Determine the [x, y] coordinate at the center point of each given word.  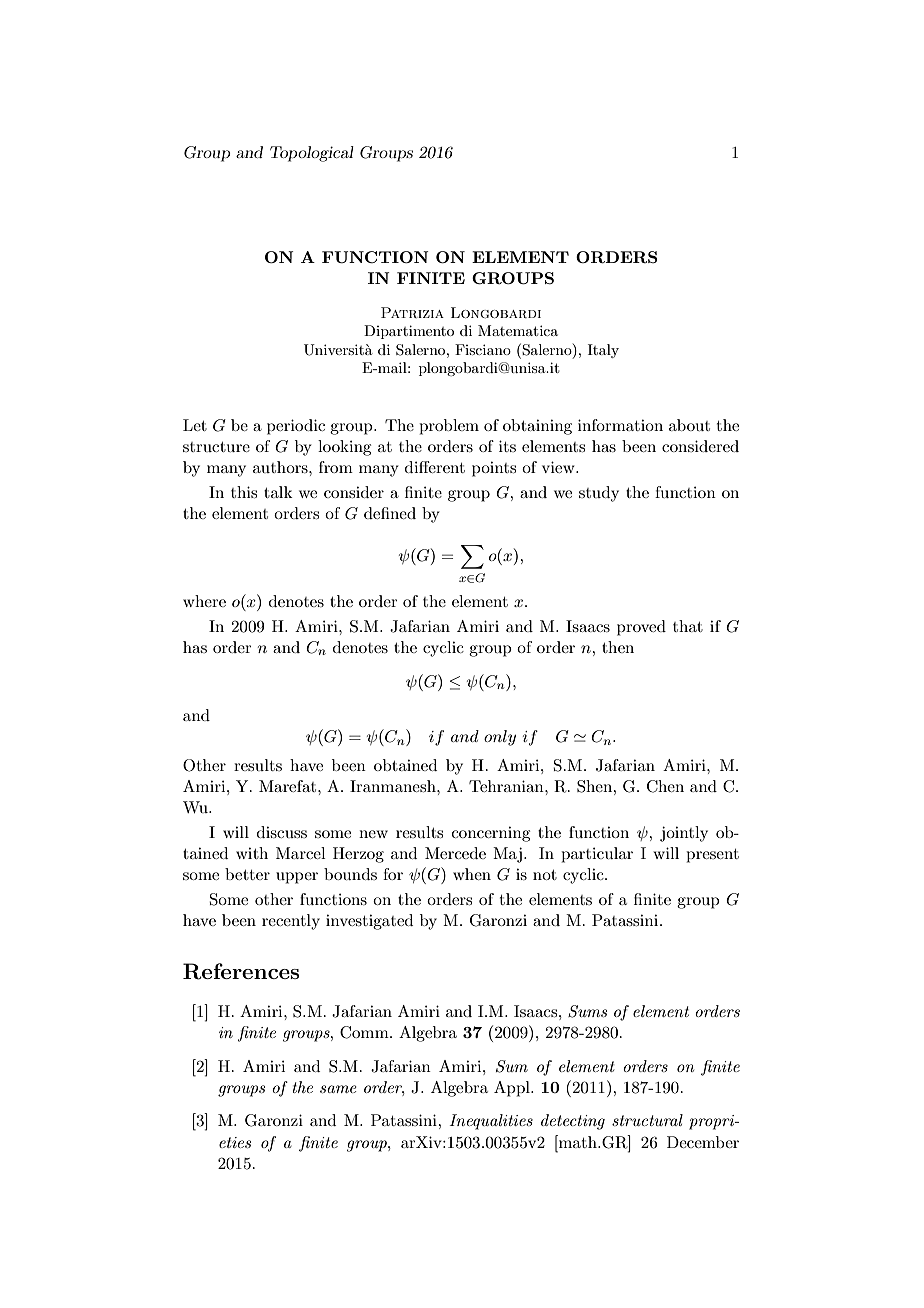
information [620, 425]
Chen [665, 786]
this [244, 492]
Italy [603, 351]
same [338, 1089]
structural [647, 1120]
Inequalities [491, 1122]
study [599, 494]
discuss [282, 832]
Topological [312, 154]
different [435, 467]
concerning [491, 834]
